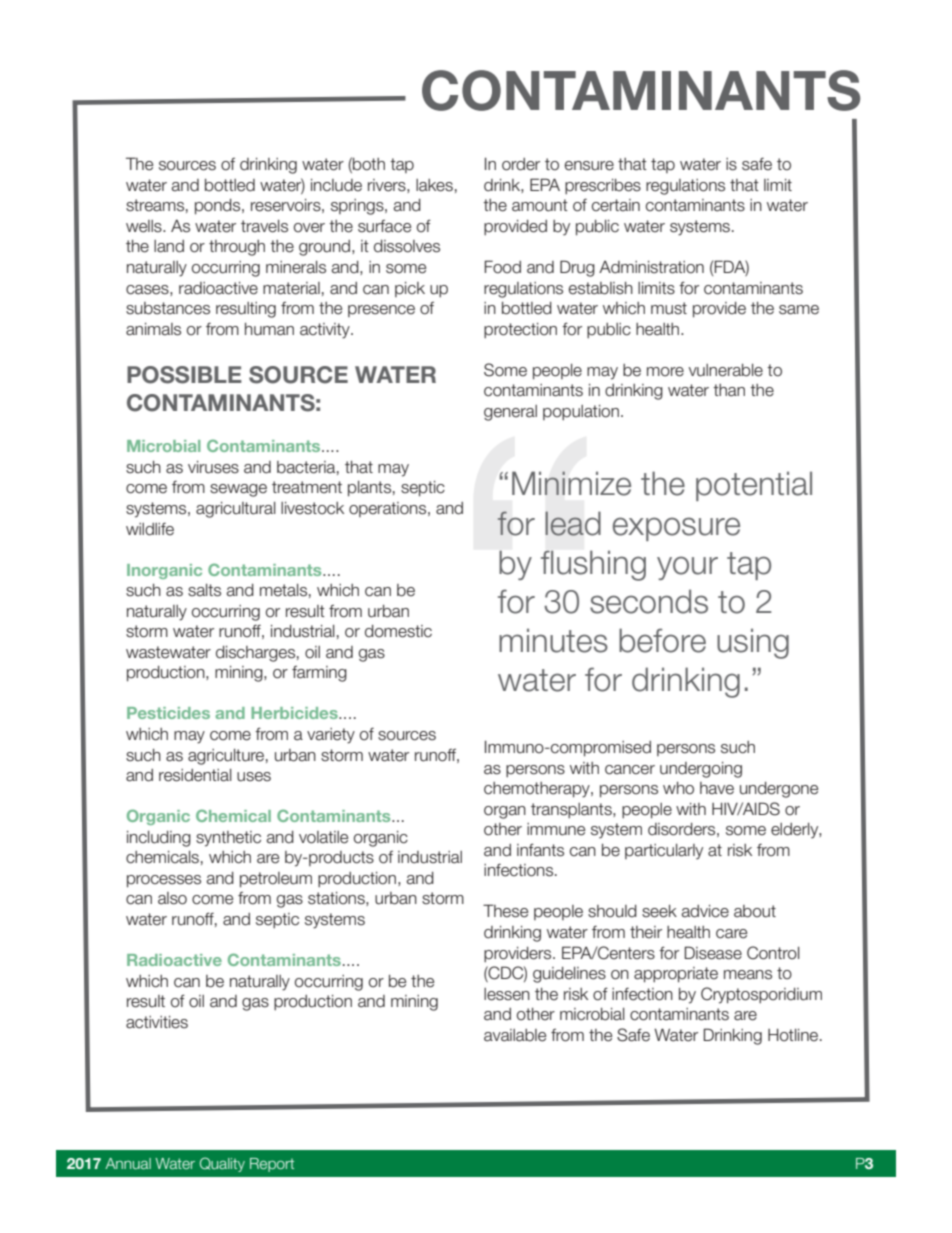  Describe the element at coordinates (434, 185) in the screenshot. I see `lakes` at that location.
